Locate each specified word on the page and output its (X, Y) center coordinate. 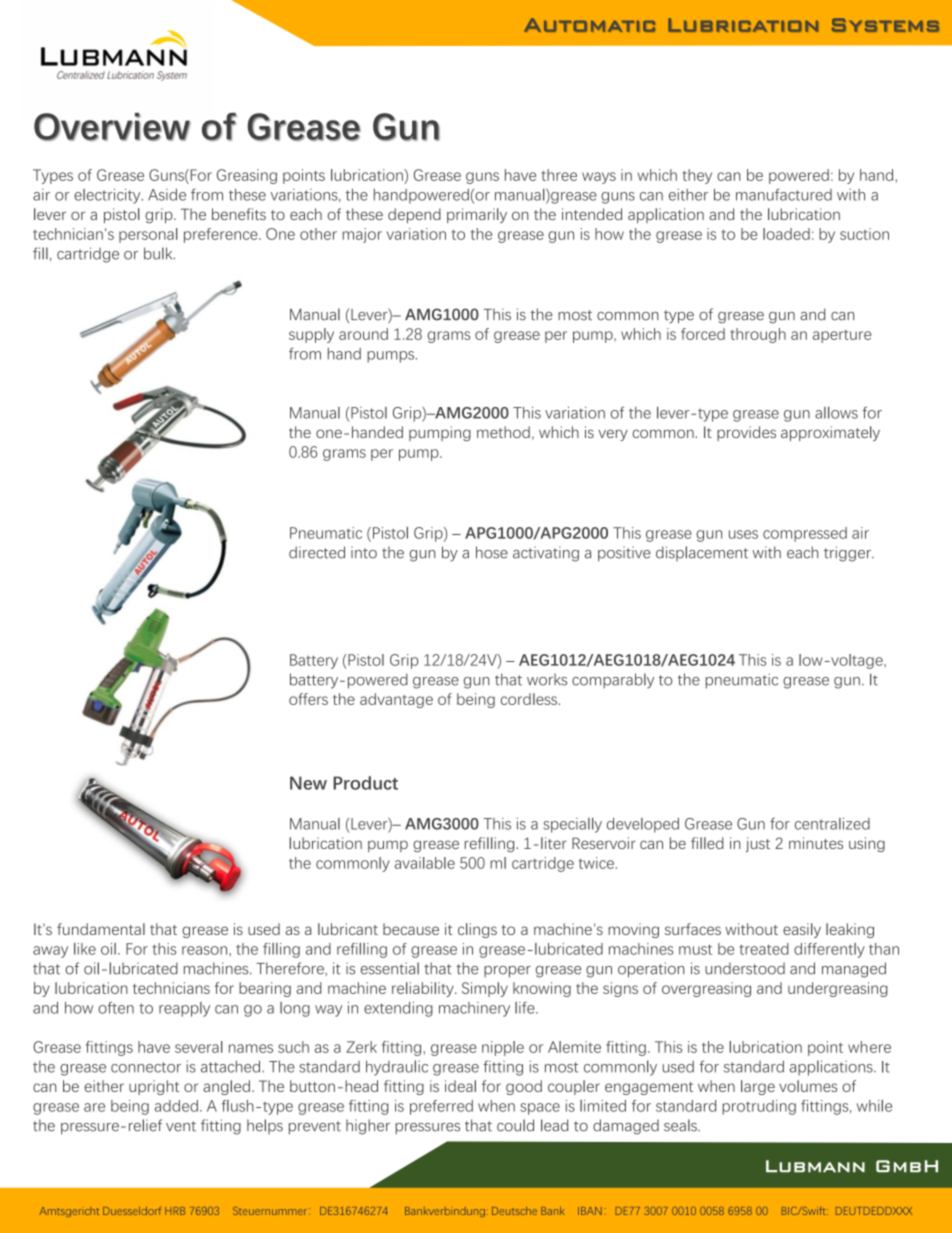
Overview (112, 127)
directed (317, 552)
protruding (759, 1107)
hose (492, 552)
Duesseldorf (132, 1211)
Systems (885, 25)
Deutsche (514, 1211)
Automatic (589, 25)
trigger (848, 554)
